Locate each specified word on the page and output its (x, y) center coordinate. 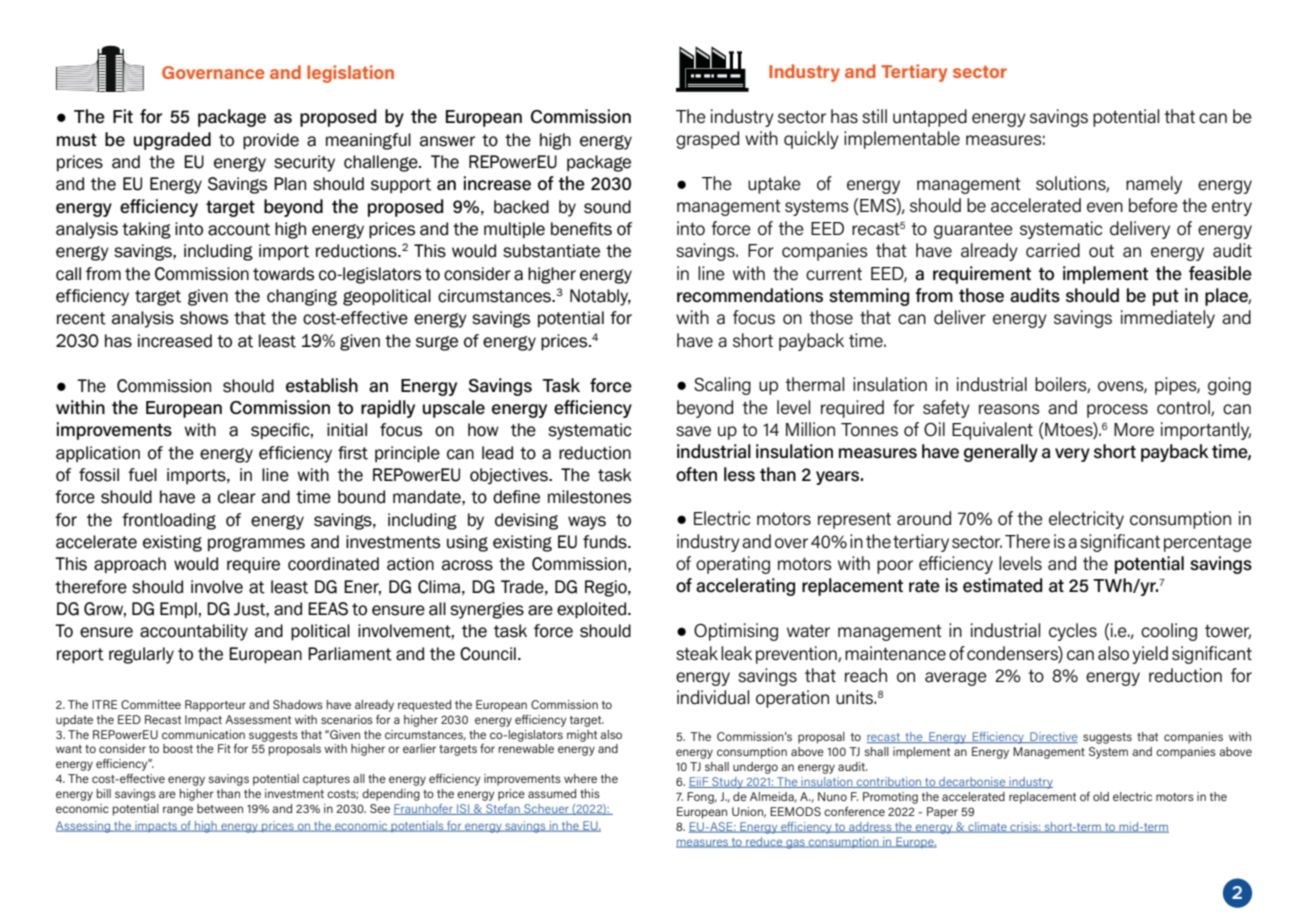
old (1101, 796)
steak (697, 653)
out (1101, 251)
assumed (552, 793)
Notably (600, 297)
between (220, 808)
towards (283, 274)
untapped (930, 118)
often (696, 474)
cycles (1073, 632)
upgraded (172, 141)
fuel (142, 475)
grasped (707, 140)
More (1134, 430)
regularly (141, 655)
